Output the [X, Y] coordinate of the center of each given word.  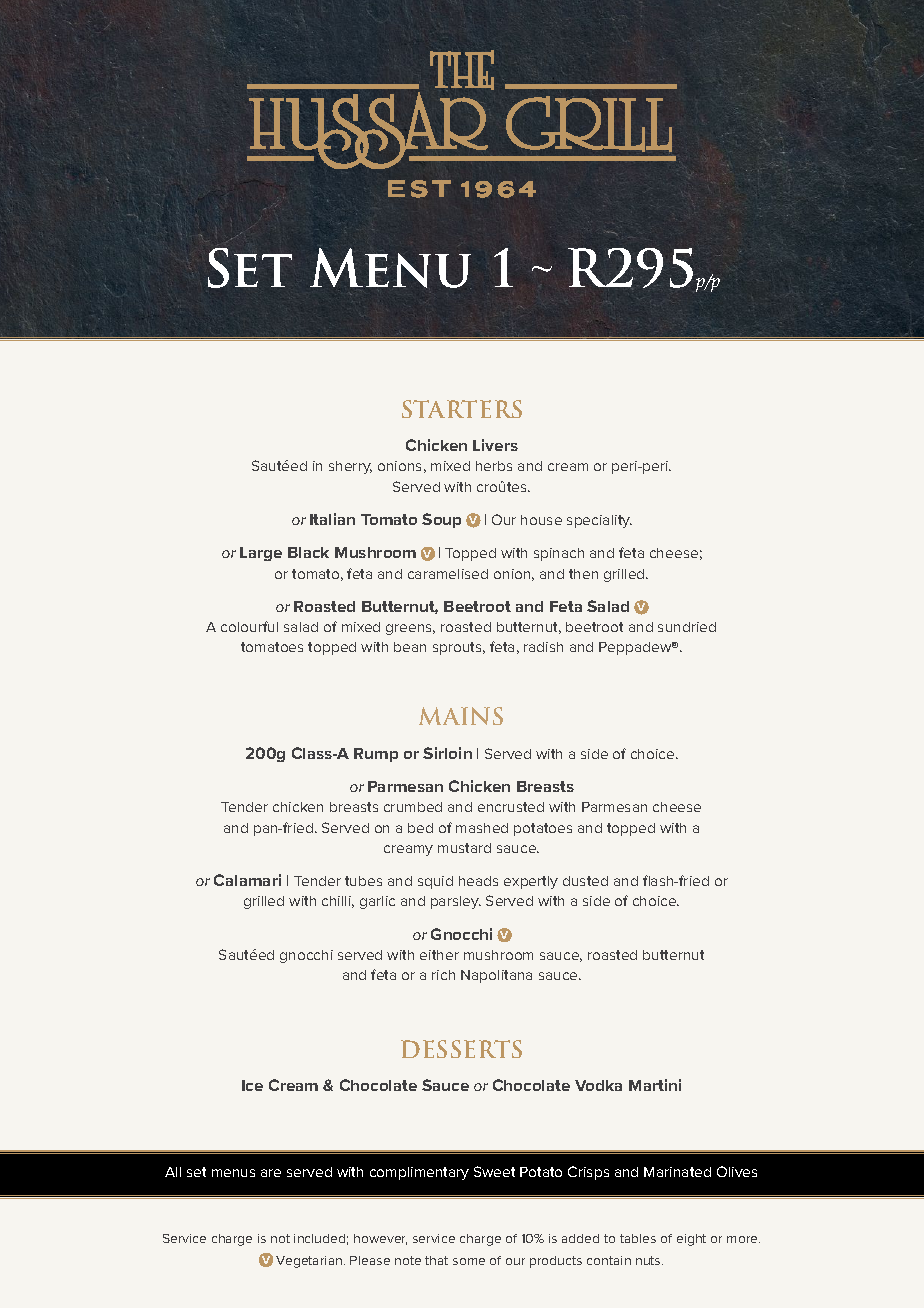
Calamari [247, 880]
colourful [249, 626]
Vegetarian [310, 1262]
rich [443, 975]
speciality [599, 521]
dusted [585, 881]
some [469, 1261]
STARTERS [462, 409]
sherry [350, 467]
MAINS [461, 716]
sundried [687, 627]
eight [691, 1240]
